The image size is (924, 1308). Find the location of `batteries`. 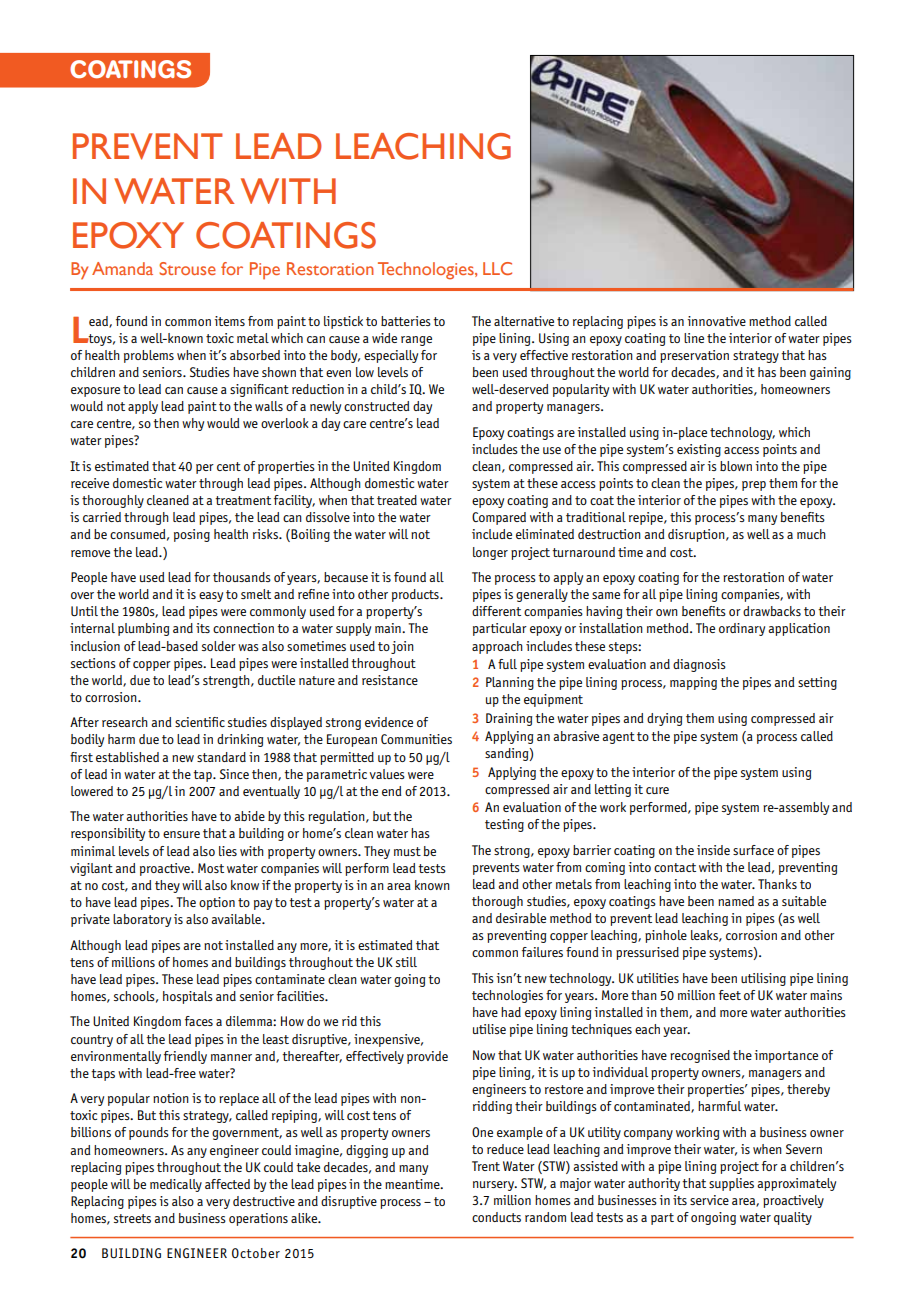

batteries is located at coordinates (406, 321).
